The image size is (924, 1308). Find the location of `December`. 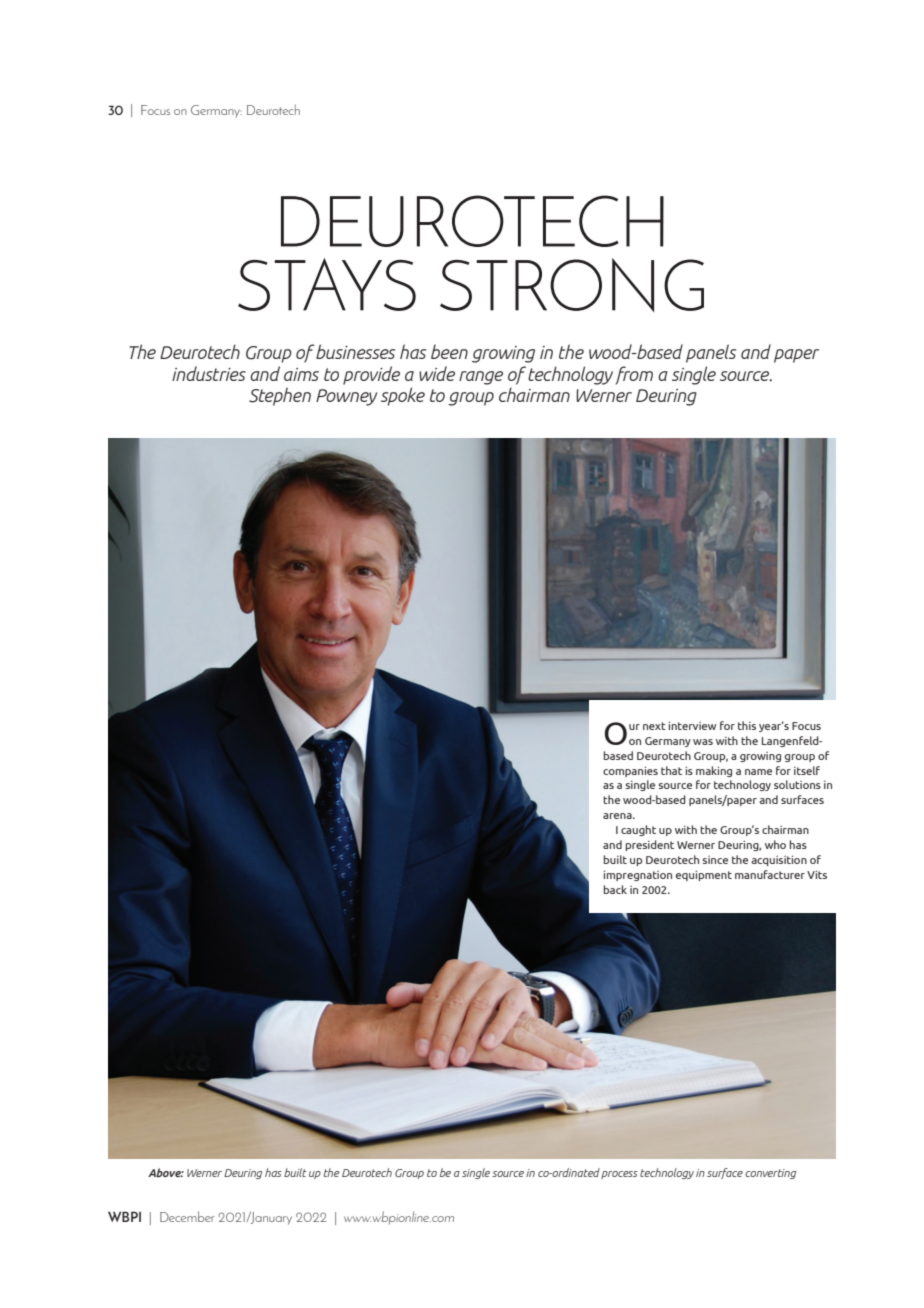

December is located at coordinates (187, 1216).
